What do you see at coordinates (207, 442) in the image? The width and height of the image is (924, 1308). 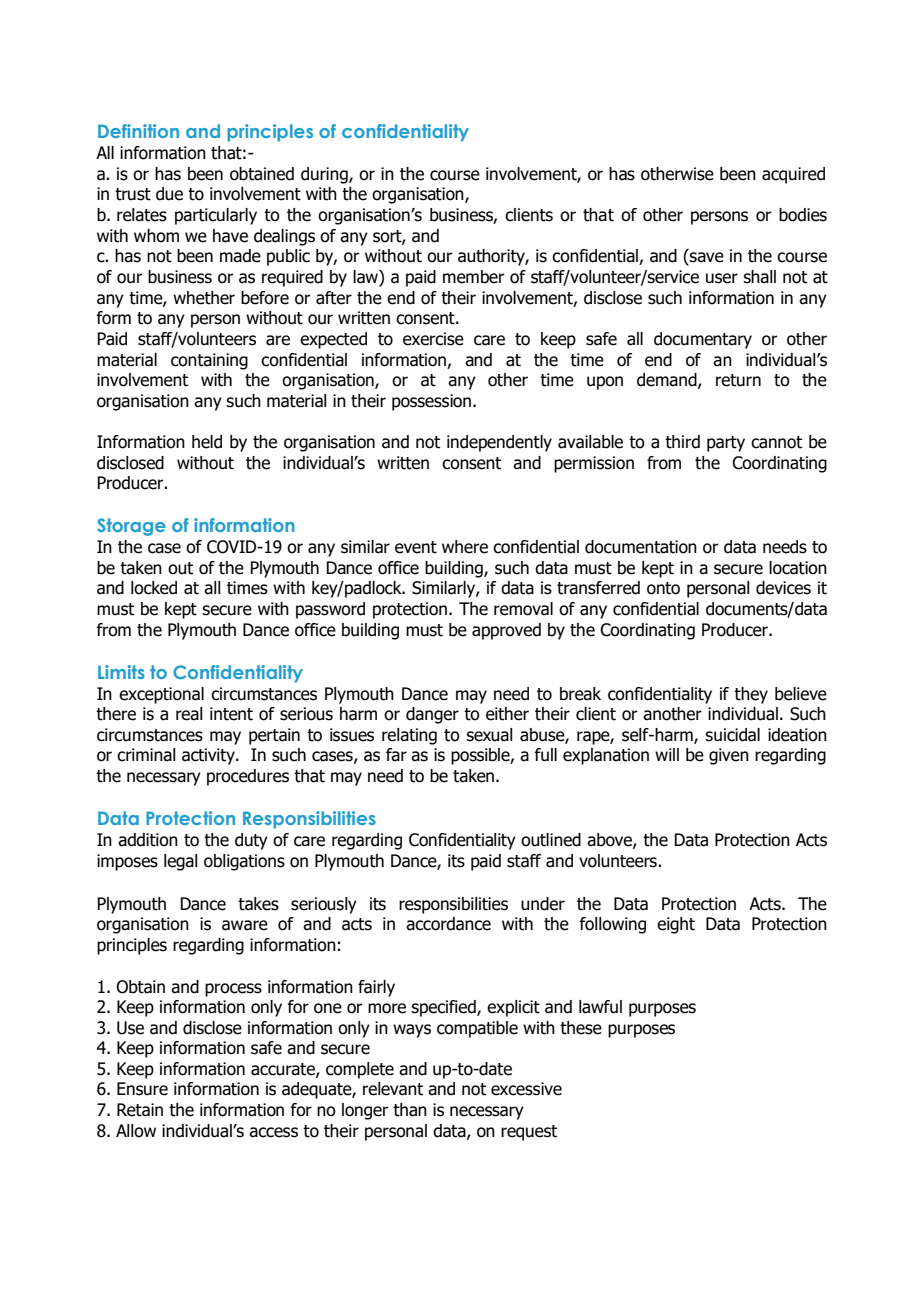 I see `held` at bounding box center [207, 442].
